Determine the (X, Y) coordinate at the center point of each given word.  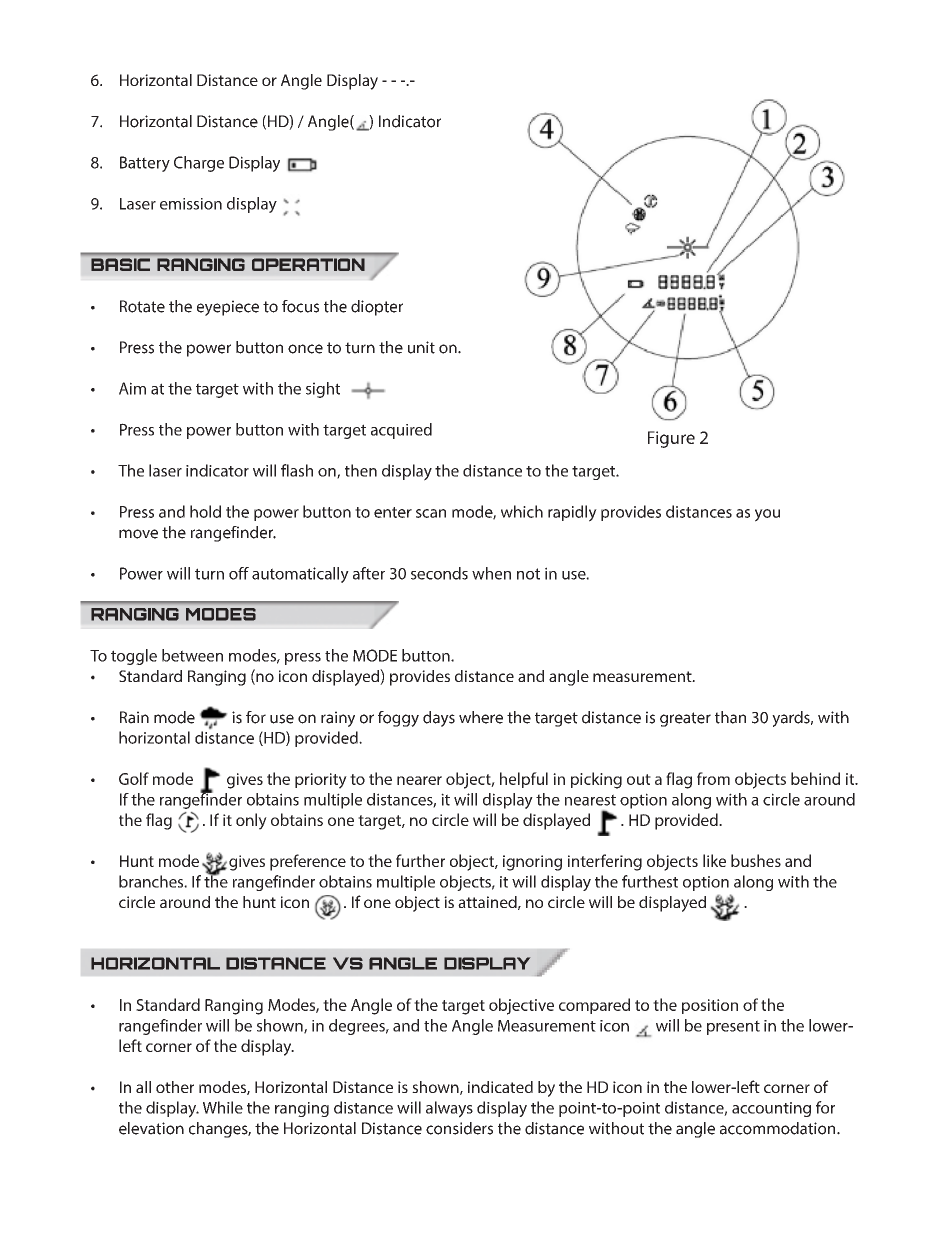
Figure (671, 439)
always (449, 1109)
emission (191, 204)
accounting (771, 1109)
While (223, 1107)
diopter (377, 308)
